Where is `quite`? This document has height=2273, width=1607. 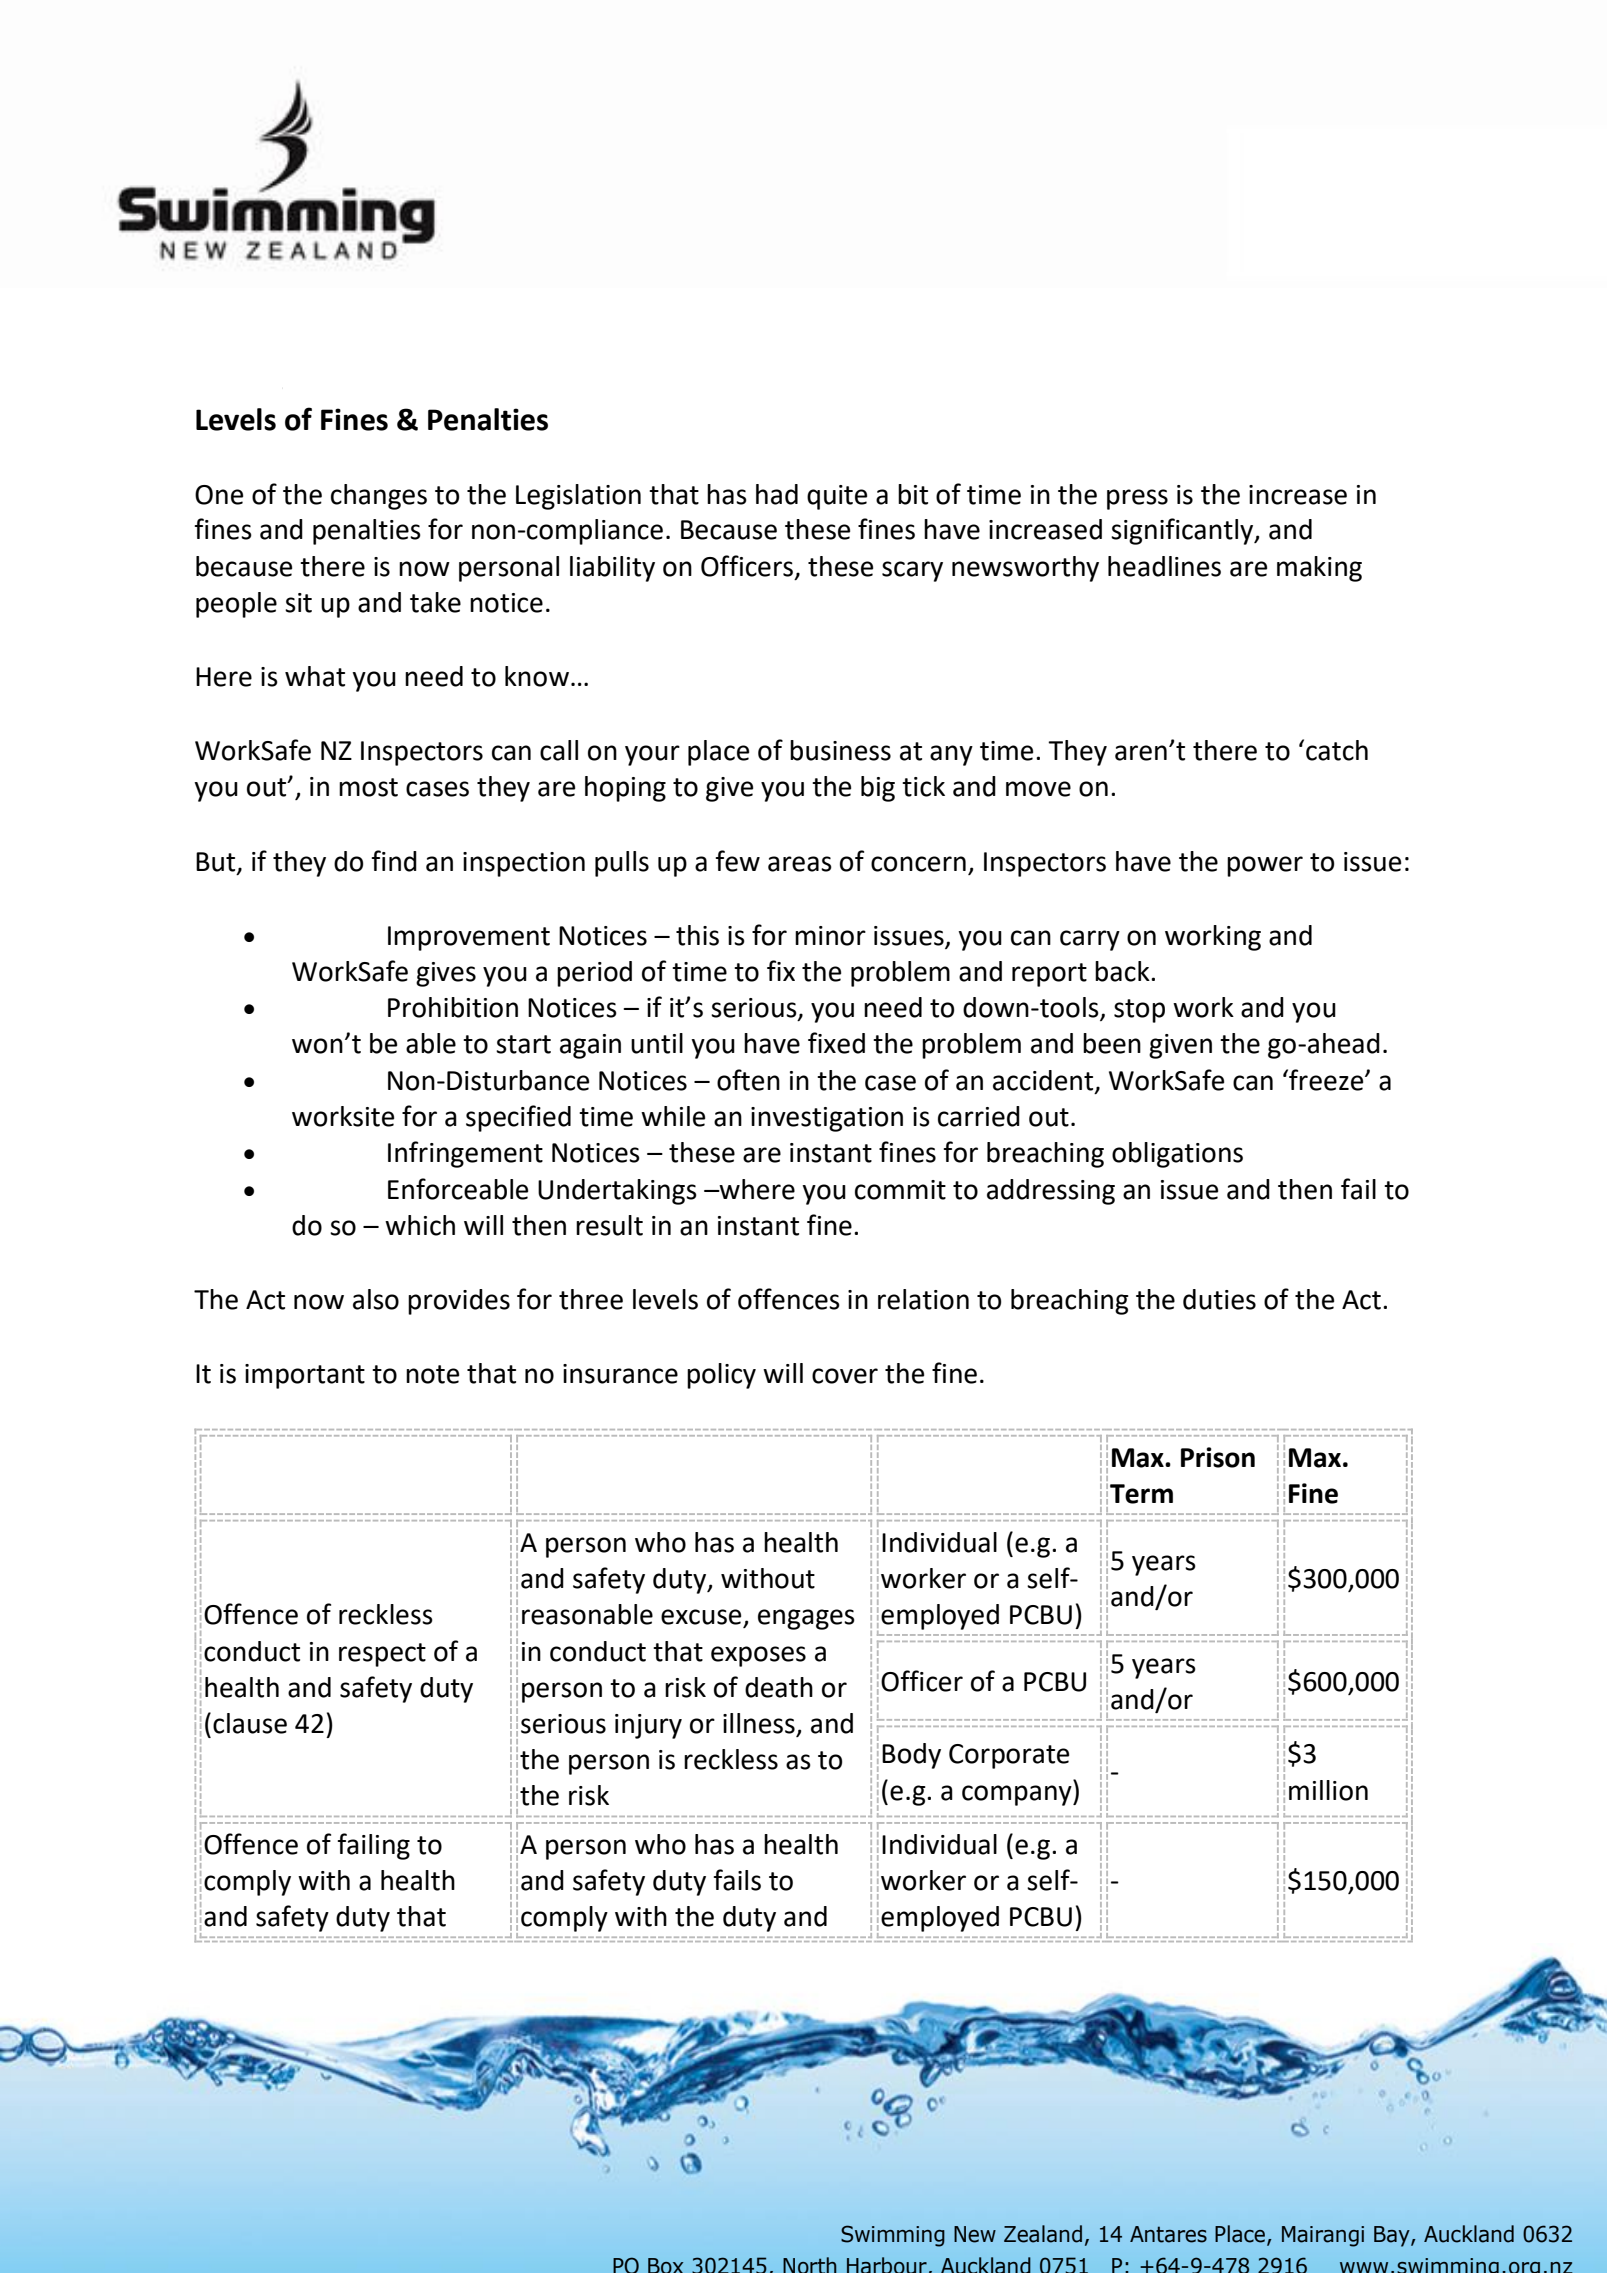
quite is located at coordinates (837, 497).
